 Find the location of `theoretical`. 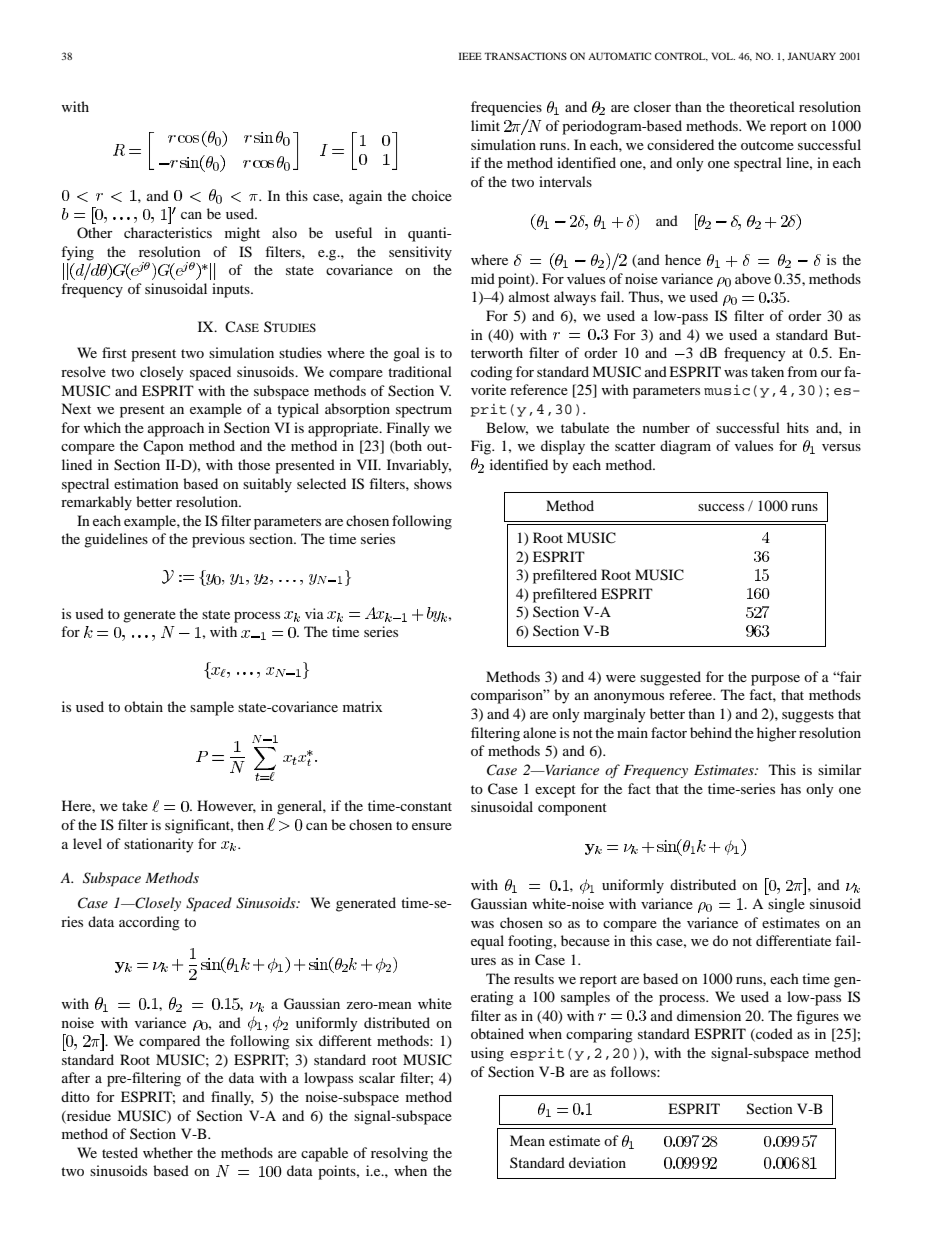

theoretical is located at coordinates (762, 106).
